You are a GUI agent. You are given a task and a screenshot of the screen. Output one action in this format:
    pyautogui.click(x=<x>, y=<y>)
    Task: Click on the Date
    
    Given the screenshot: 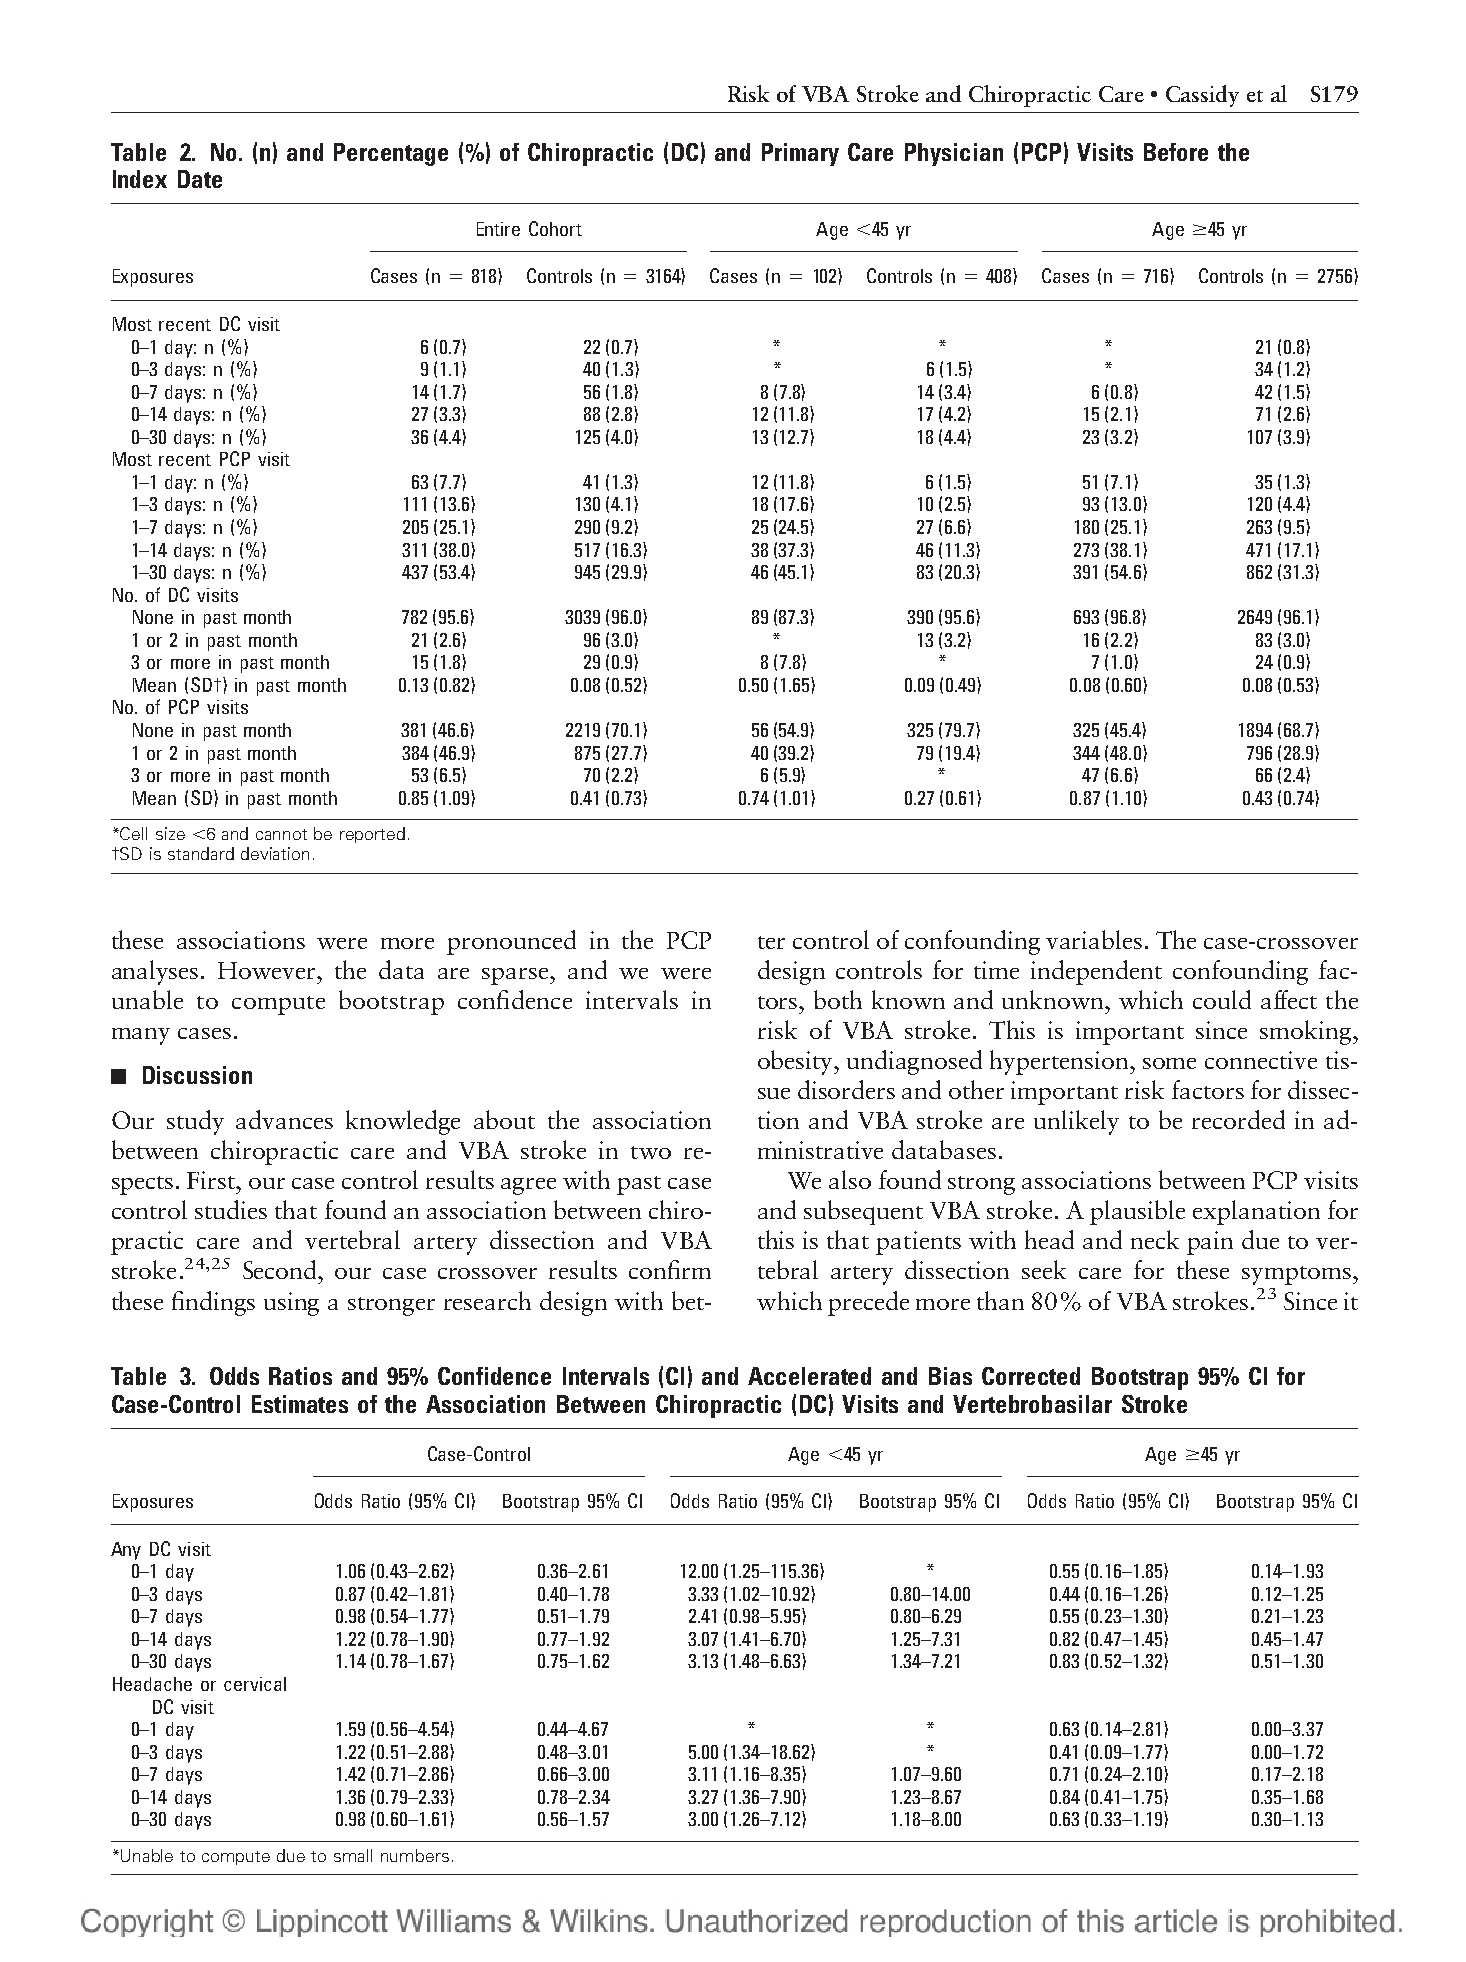 What is the action you would take?
    pyautogui.click(x=200, y=179)
